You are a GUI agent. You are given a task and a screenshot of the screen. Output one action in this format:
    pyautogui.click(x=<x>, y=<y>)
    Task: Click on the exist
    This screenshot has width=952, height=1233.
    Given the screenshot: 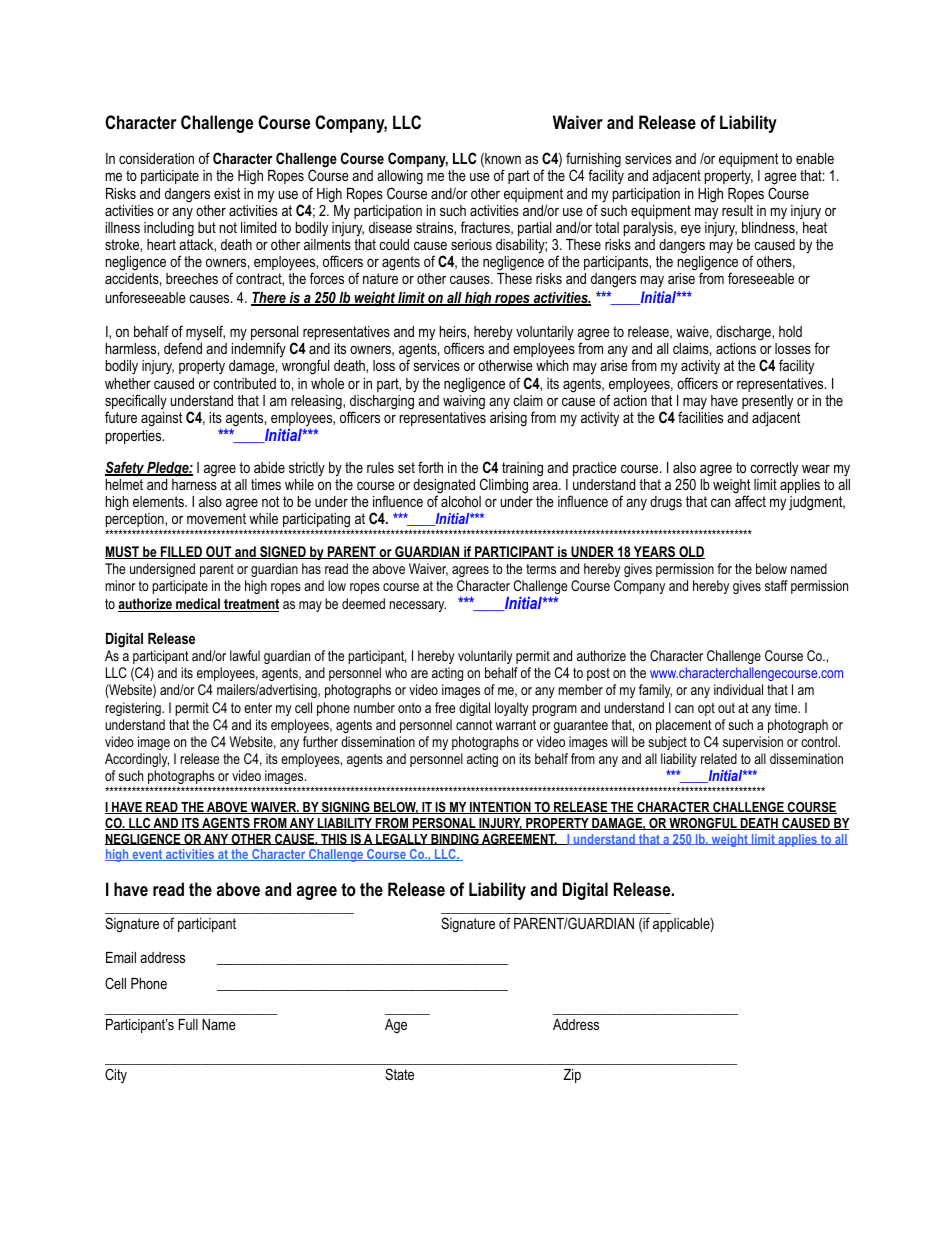 What is the action you would take?
    pyautogui.click(x=227, y=193)
